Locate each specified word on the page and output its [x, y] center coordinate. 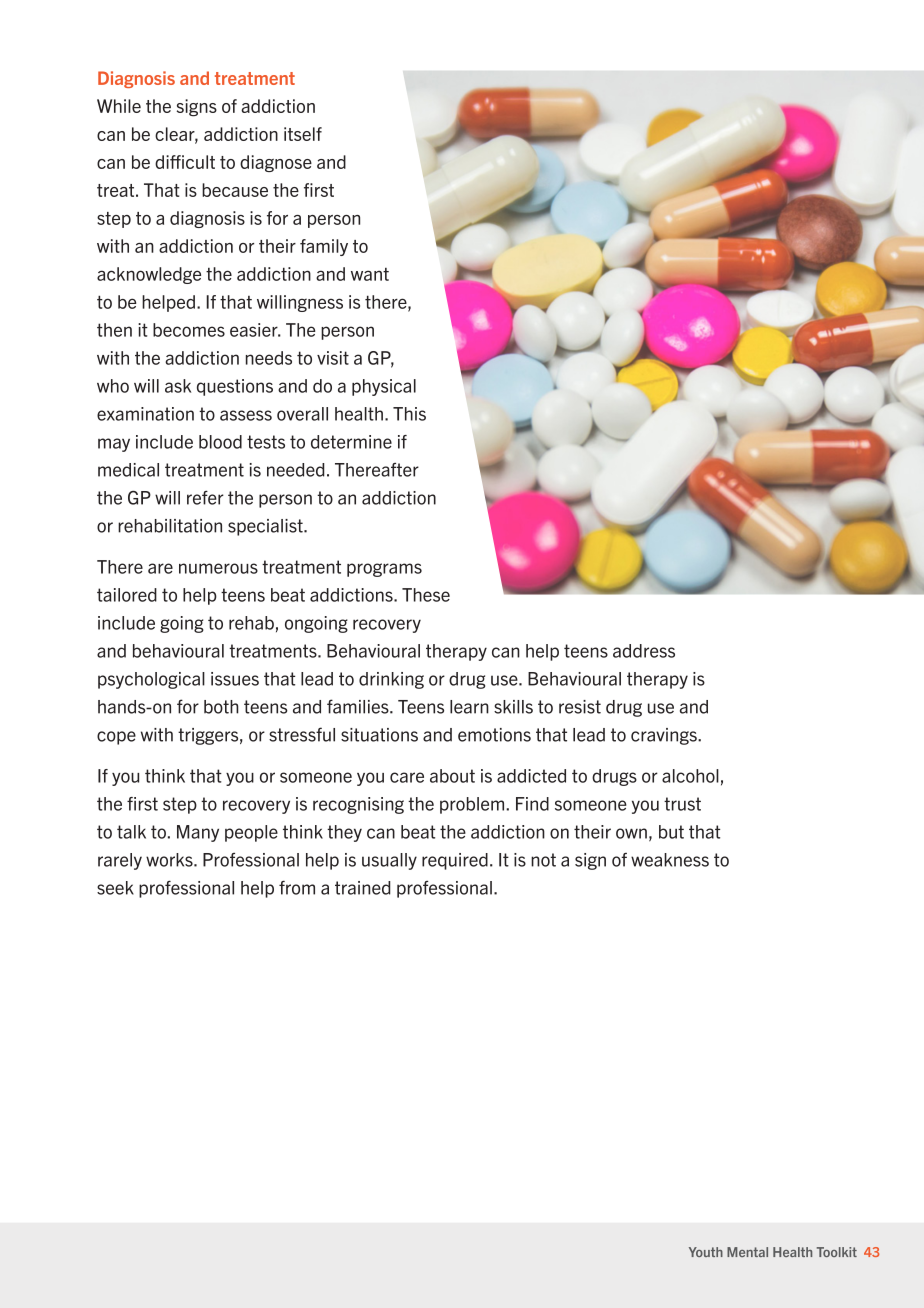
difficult [185, 162]
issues [235, 679]
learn [469, 707]
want [370, 274]
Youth [706, 1252]
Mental [747, 1252]
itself [303, 134]
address [644, 651]
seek [115, 888]
